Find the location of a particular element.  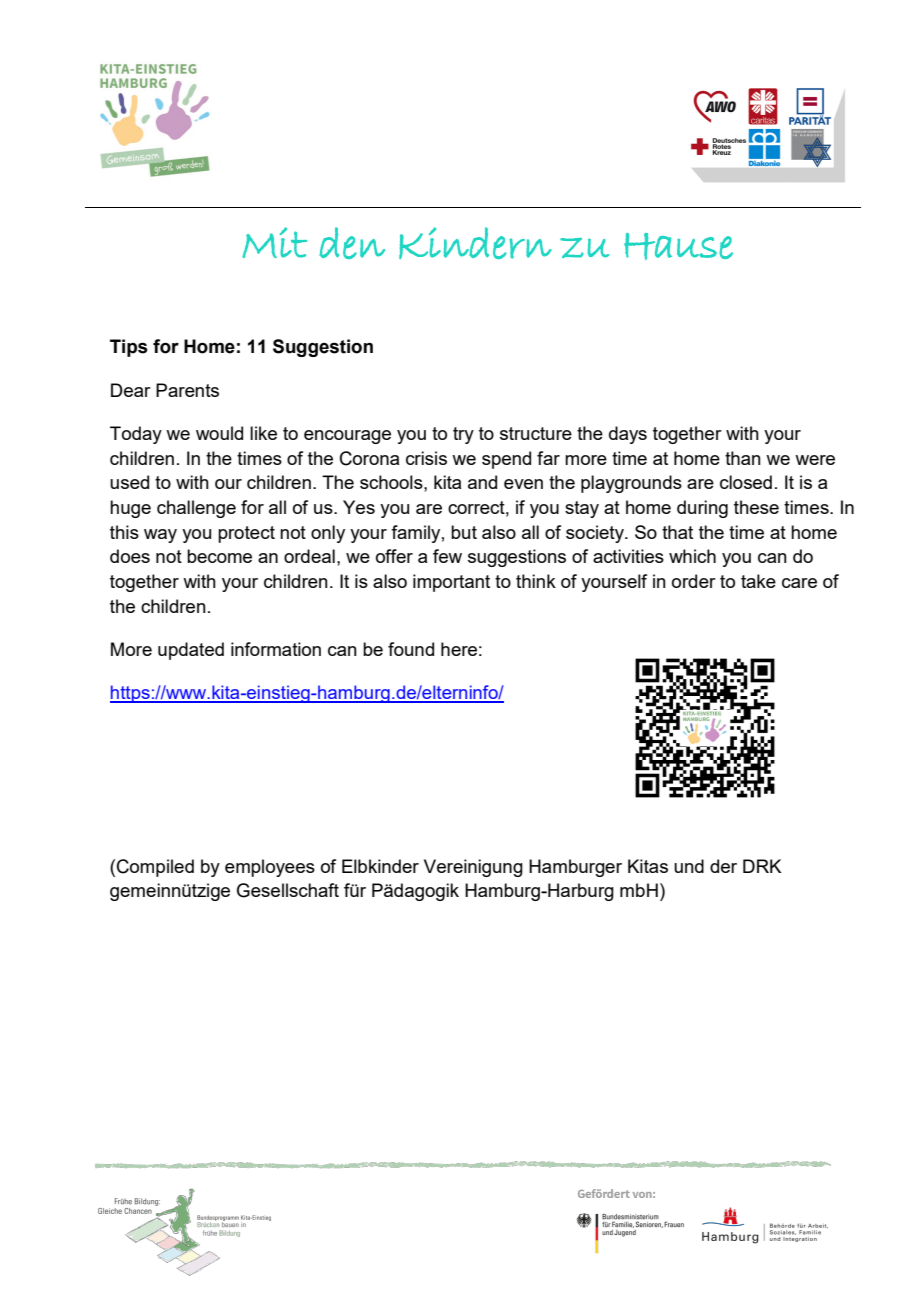

updated is located at coordinates (191, 651).
